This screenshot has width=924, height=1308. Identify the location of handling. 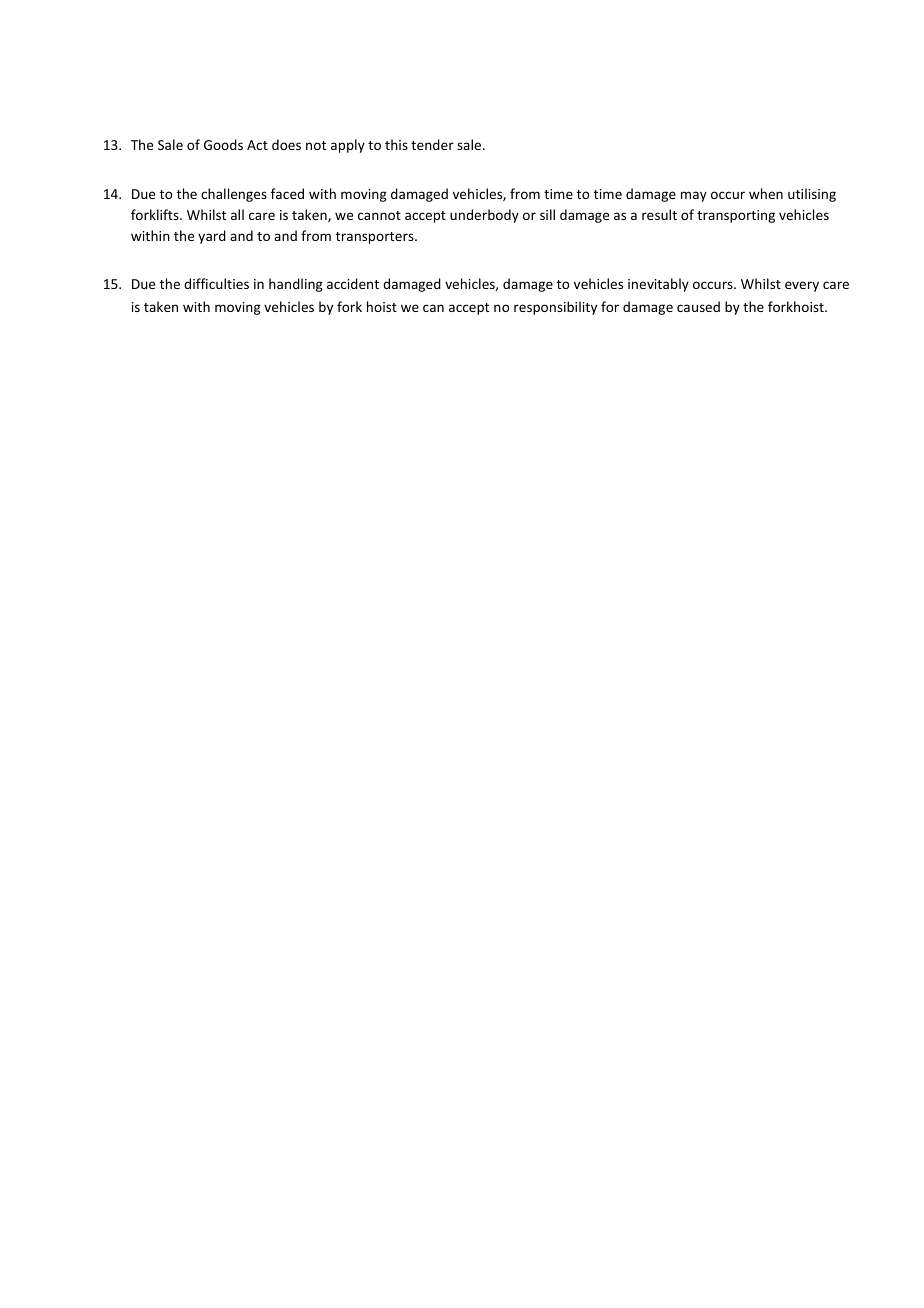
(296, 285).
